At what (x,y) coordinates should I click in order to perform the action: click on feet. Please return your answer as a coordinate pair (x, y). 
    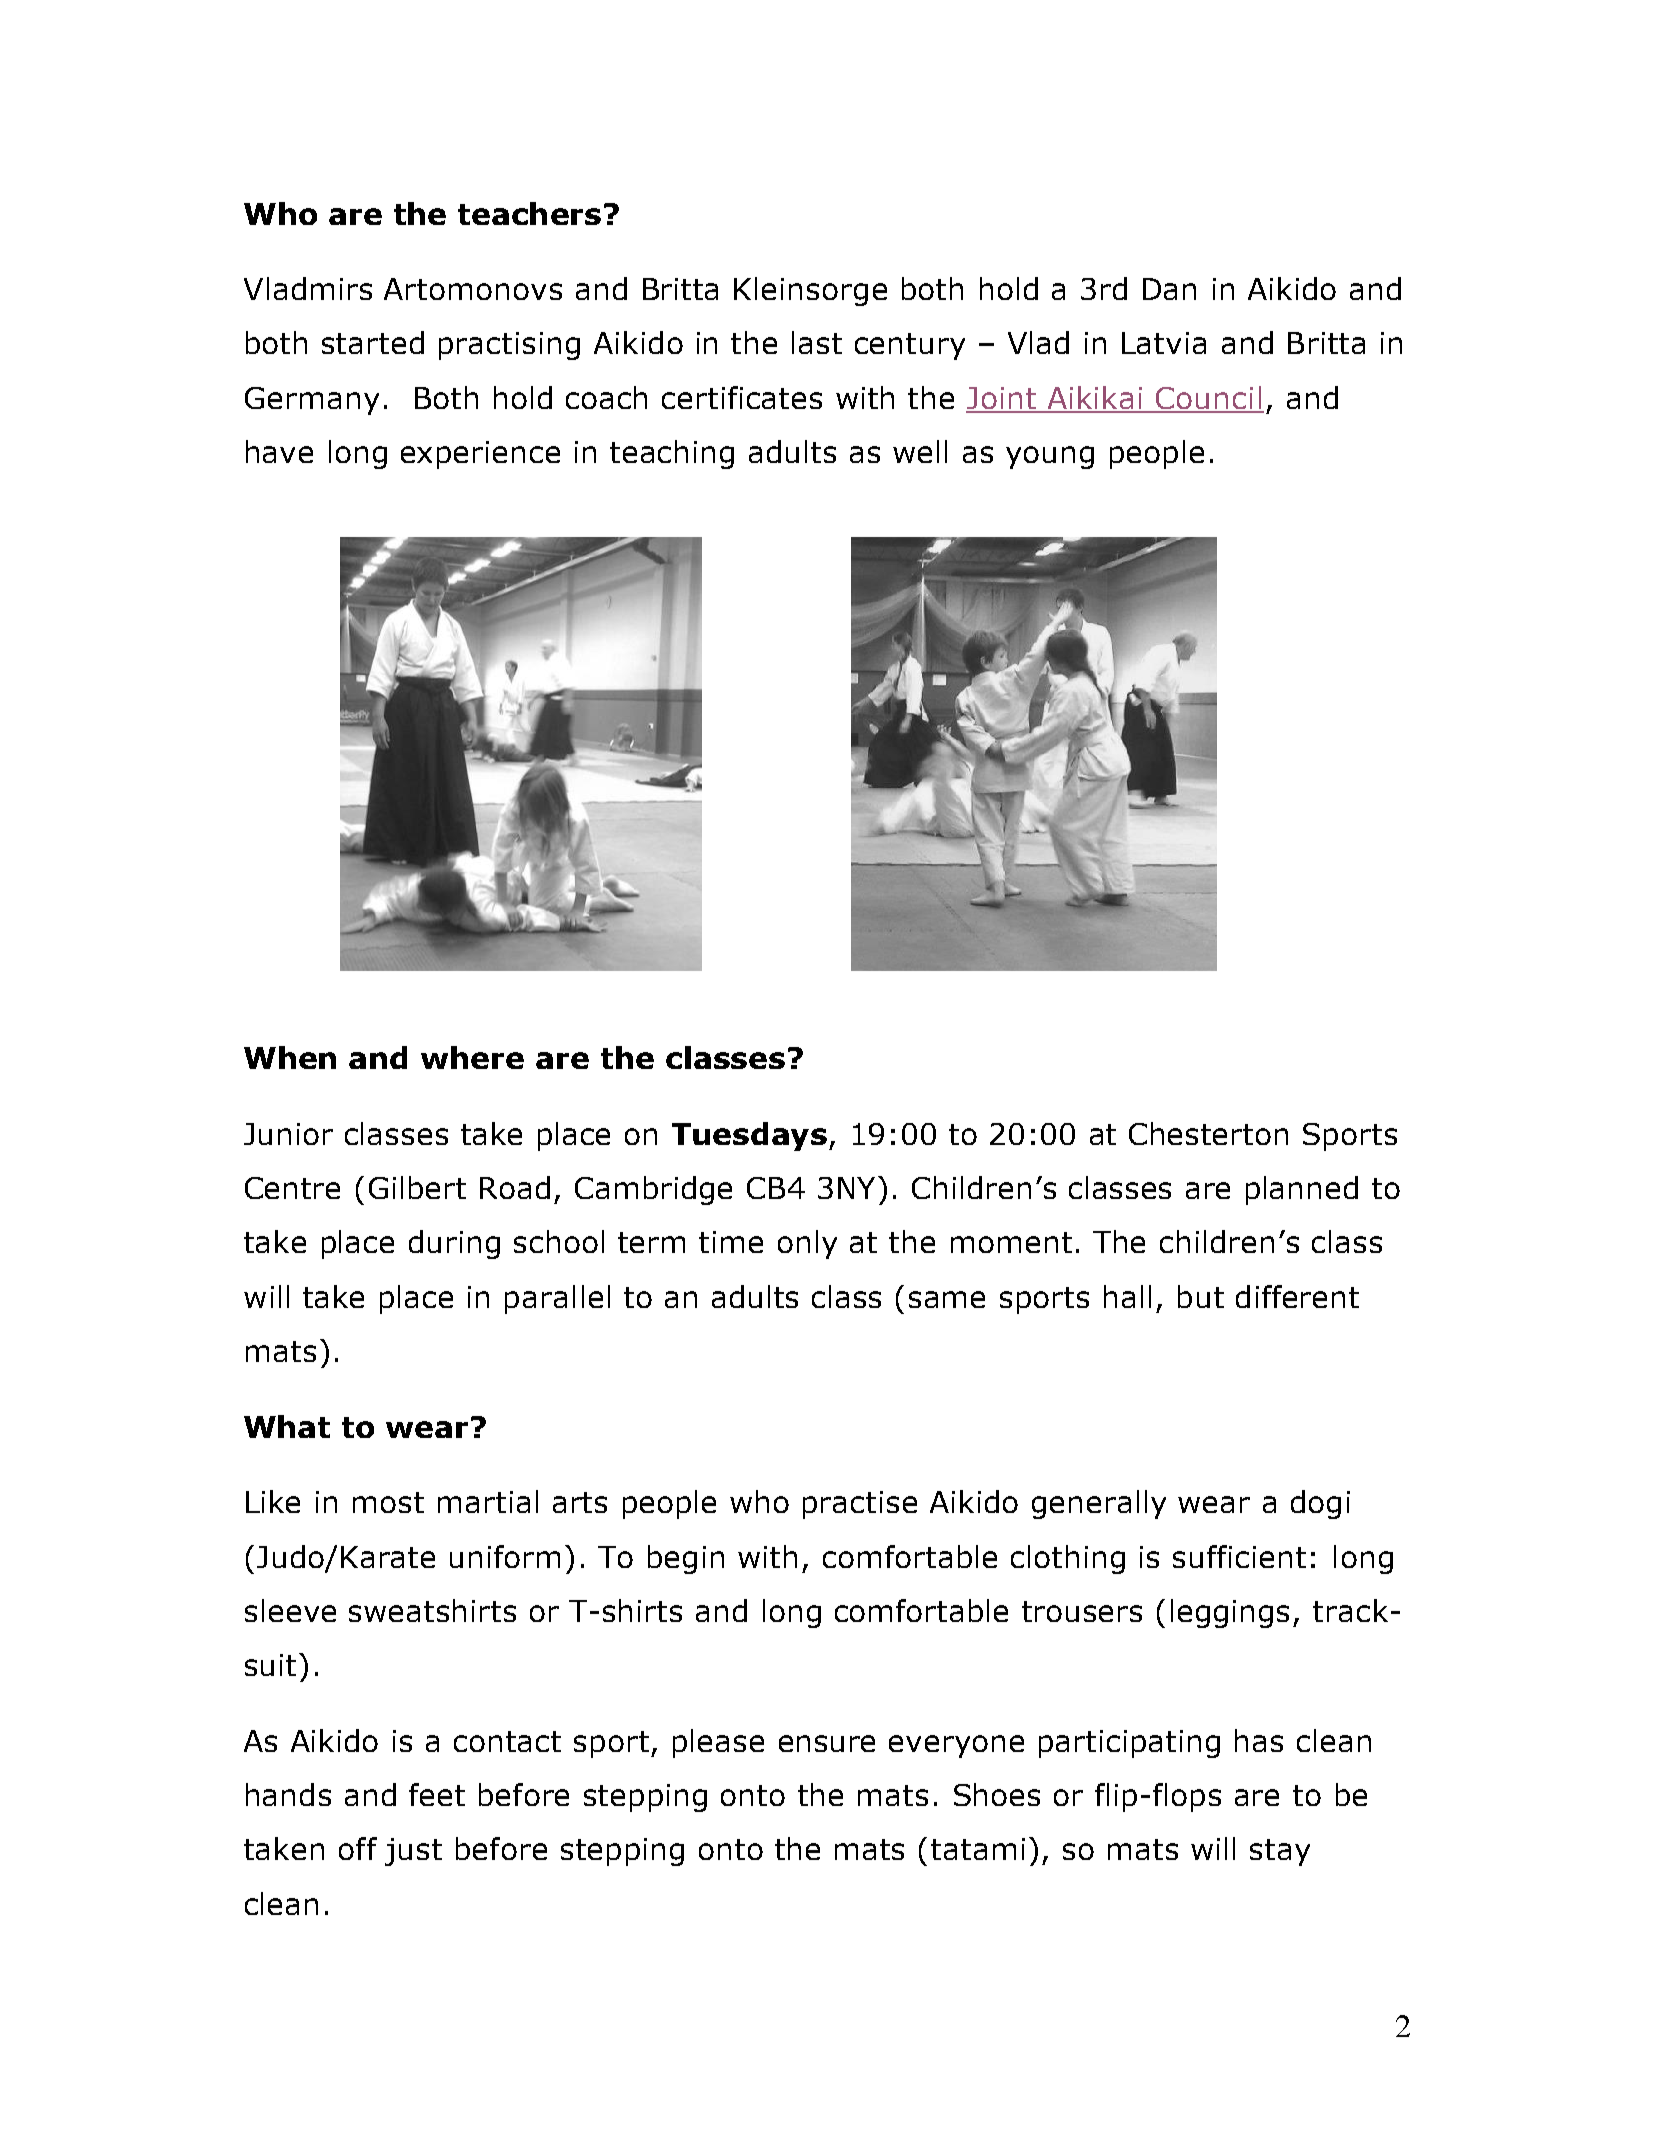
    Looking at the image, I should click on (437, 1794).
